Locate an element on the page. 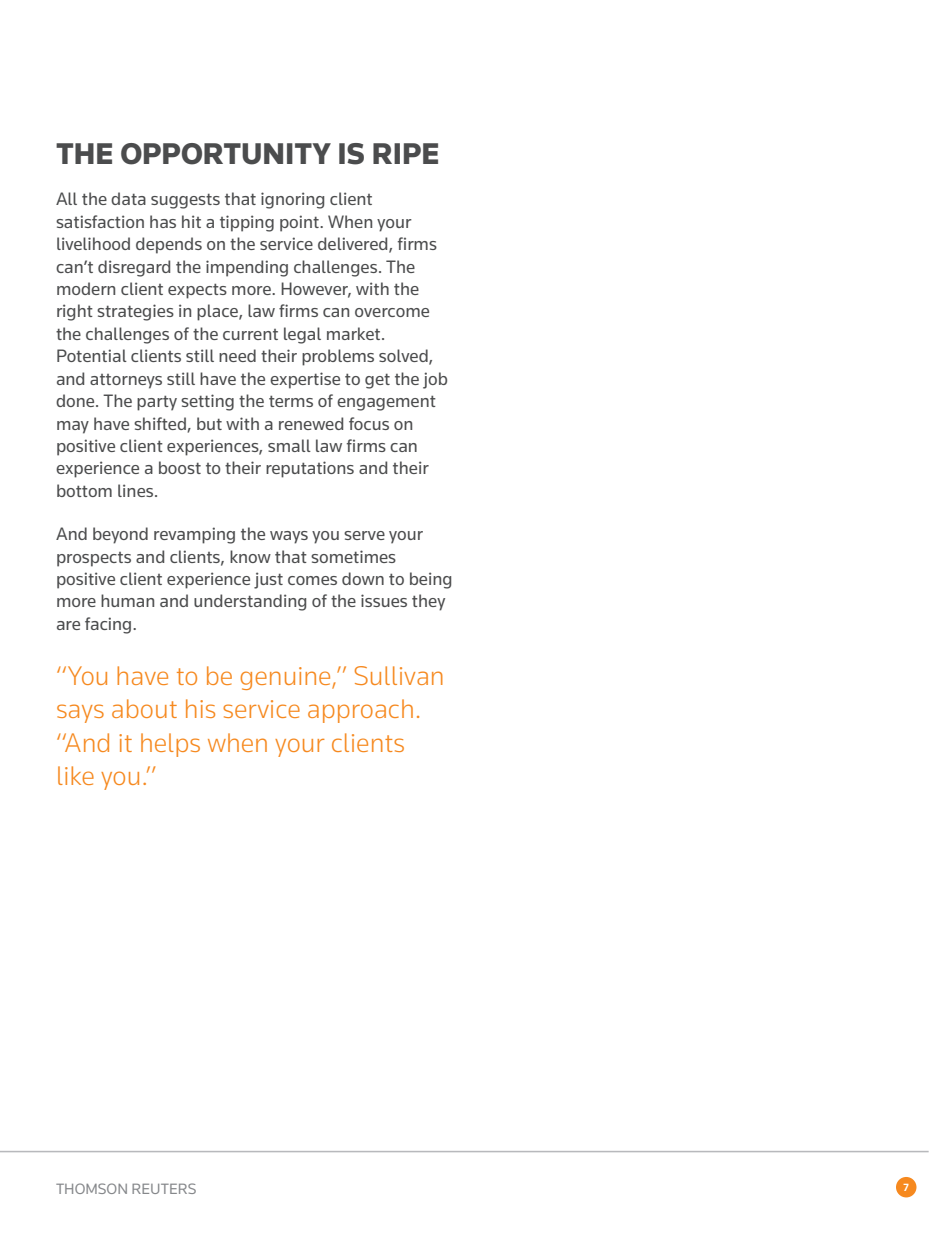  tipping is located at coordinates (247, 223).
